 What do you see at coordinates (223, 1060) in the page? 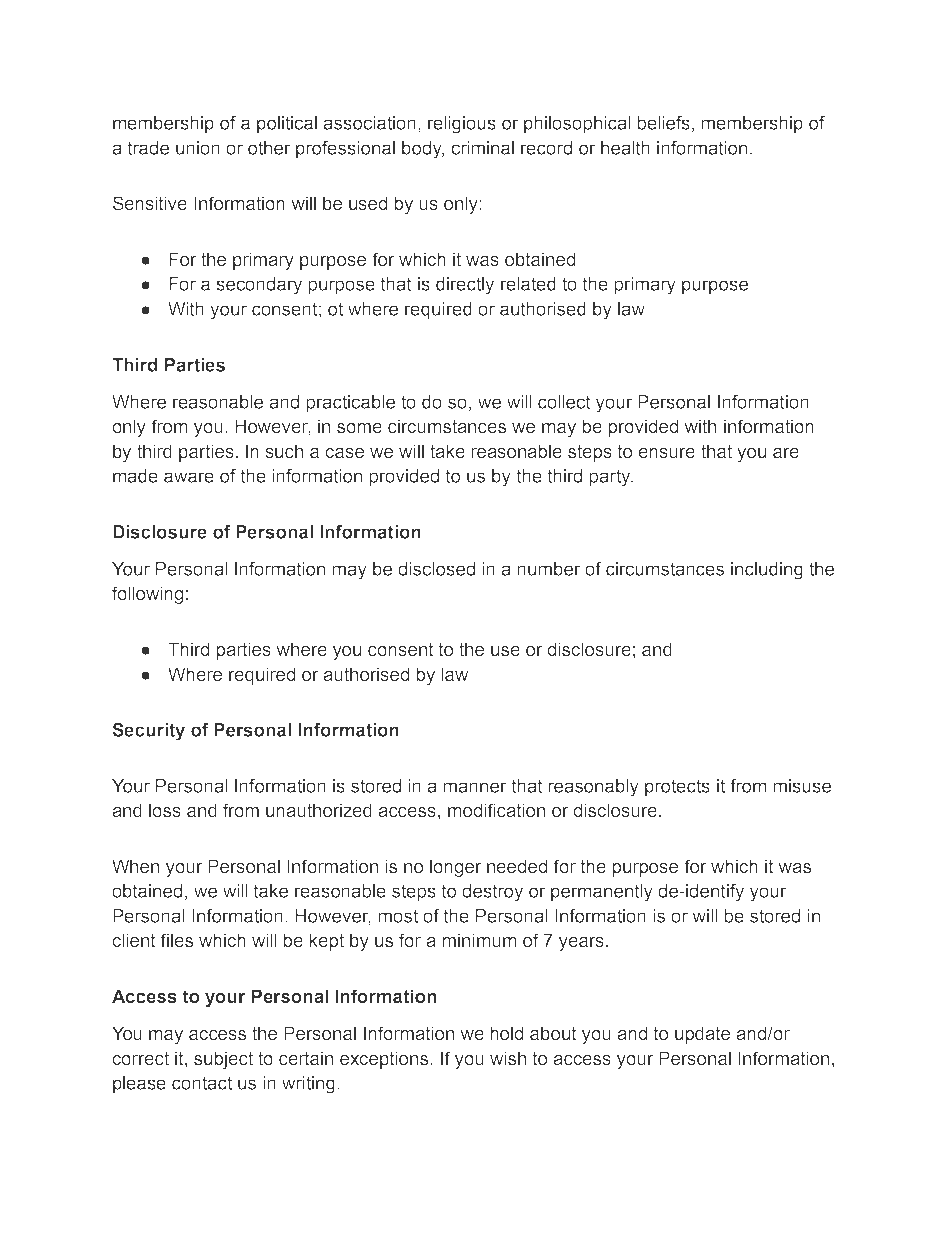
I see `subject` at bounding box center [223, 1060].
